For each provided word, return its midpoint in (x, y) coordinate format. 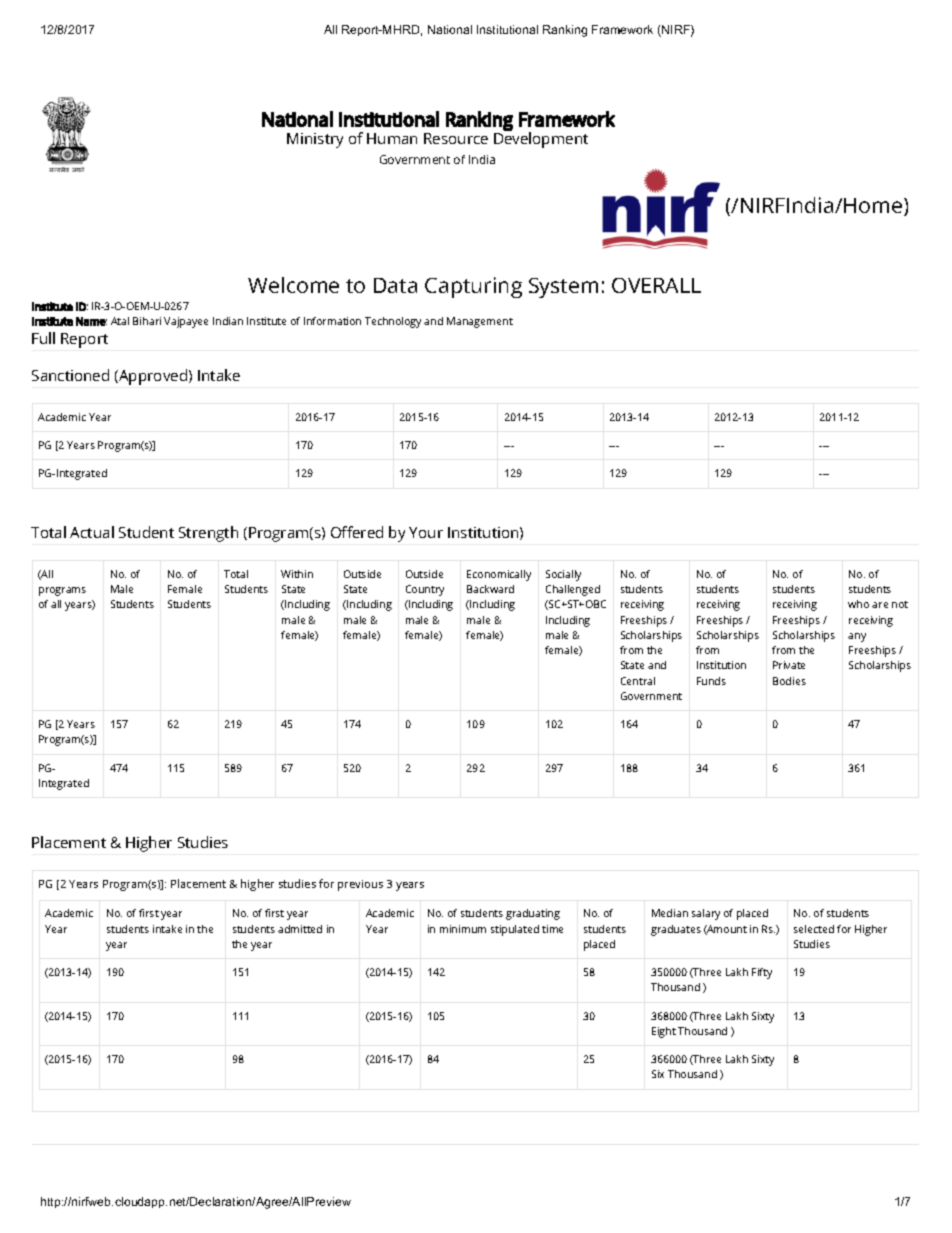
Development (541, 139)
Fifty (762, 973)
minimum (463, 929)
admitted (300, 929)
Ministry (315, 140)
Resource (456, 138)
